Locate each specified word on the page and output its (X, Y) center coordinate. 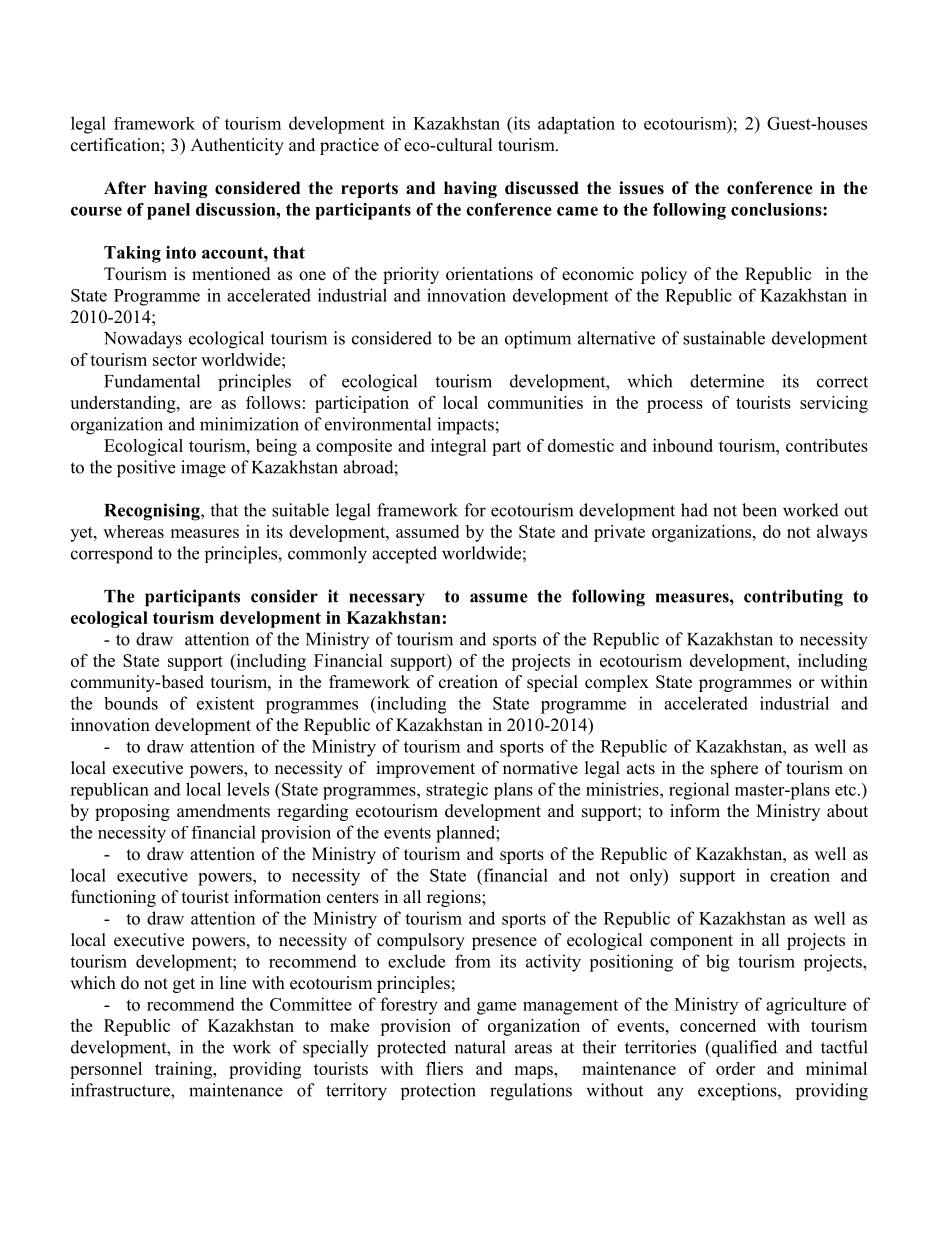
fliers (444, 1068)
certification (116, 145)
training (185, 1070)
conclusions (777, 209)
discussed (542, 188)
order (735, 1068)
